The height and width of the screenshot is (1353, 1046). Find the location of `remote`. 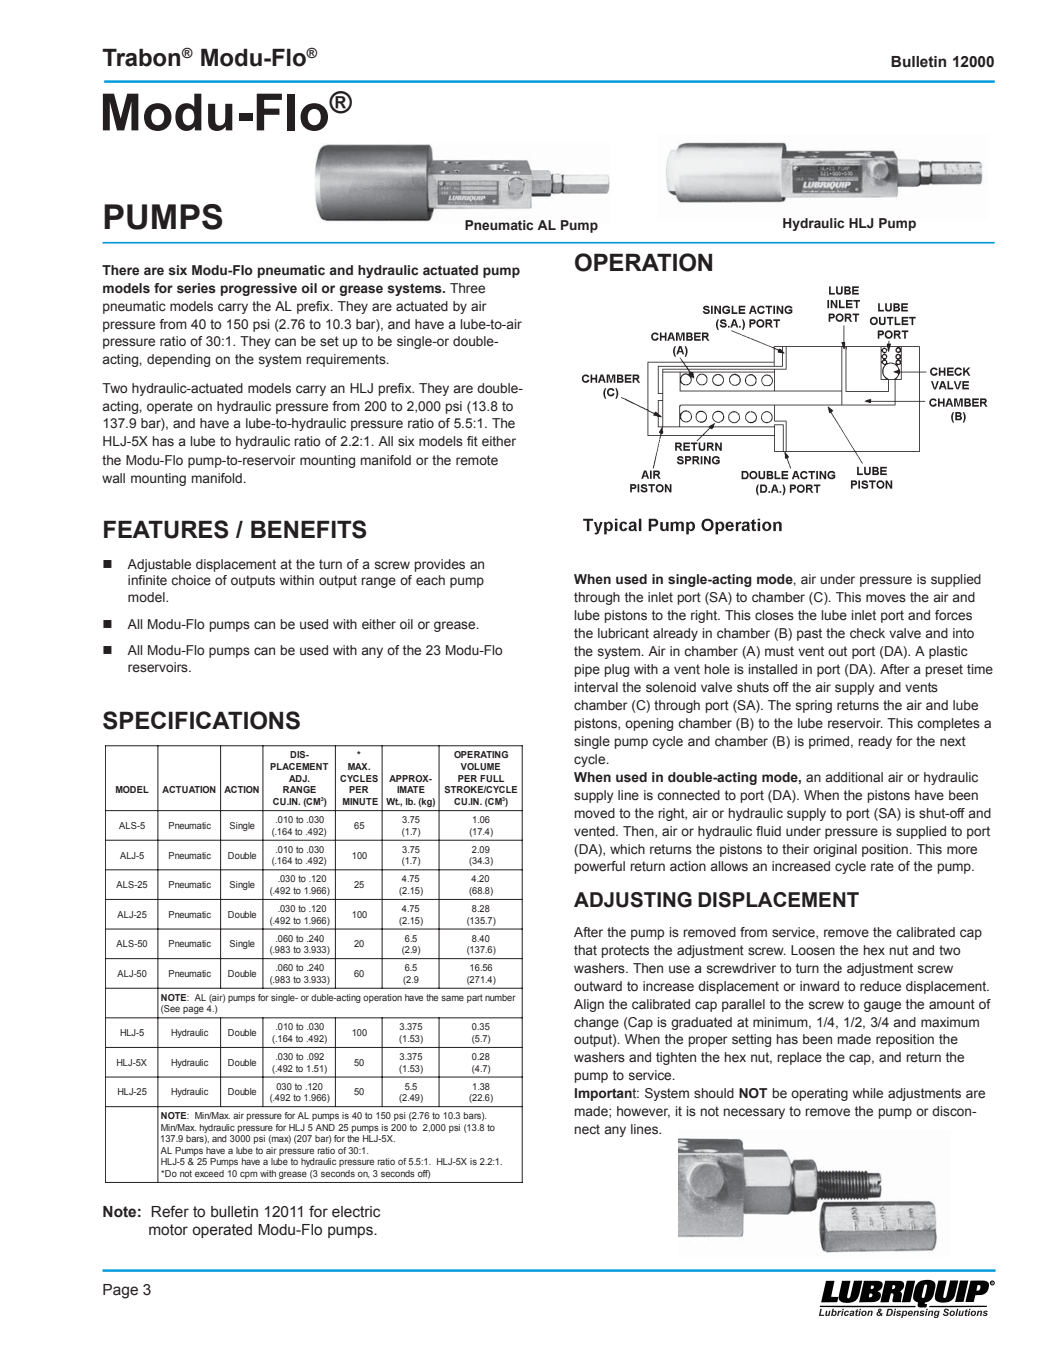

remote is located at coordinates (477, 460).
